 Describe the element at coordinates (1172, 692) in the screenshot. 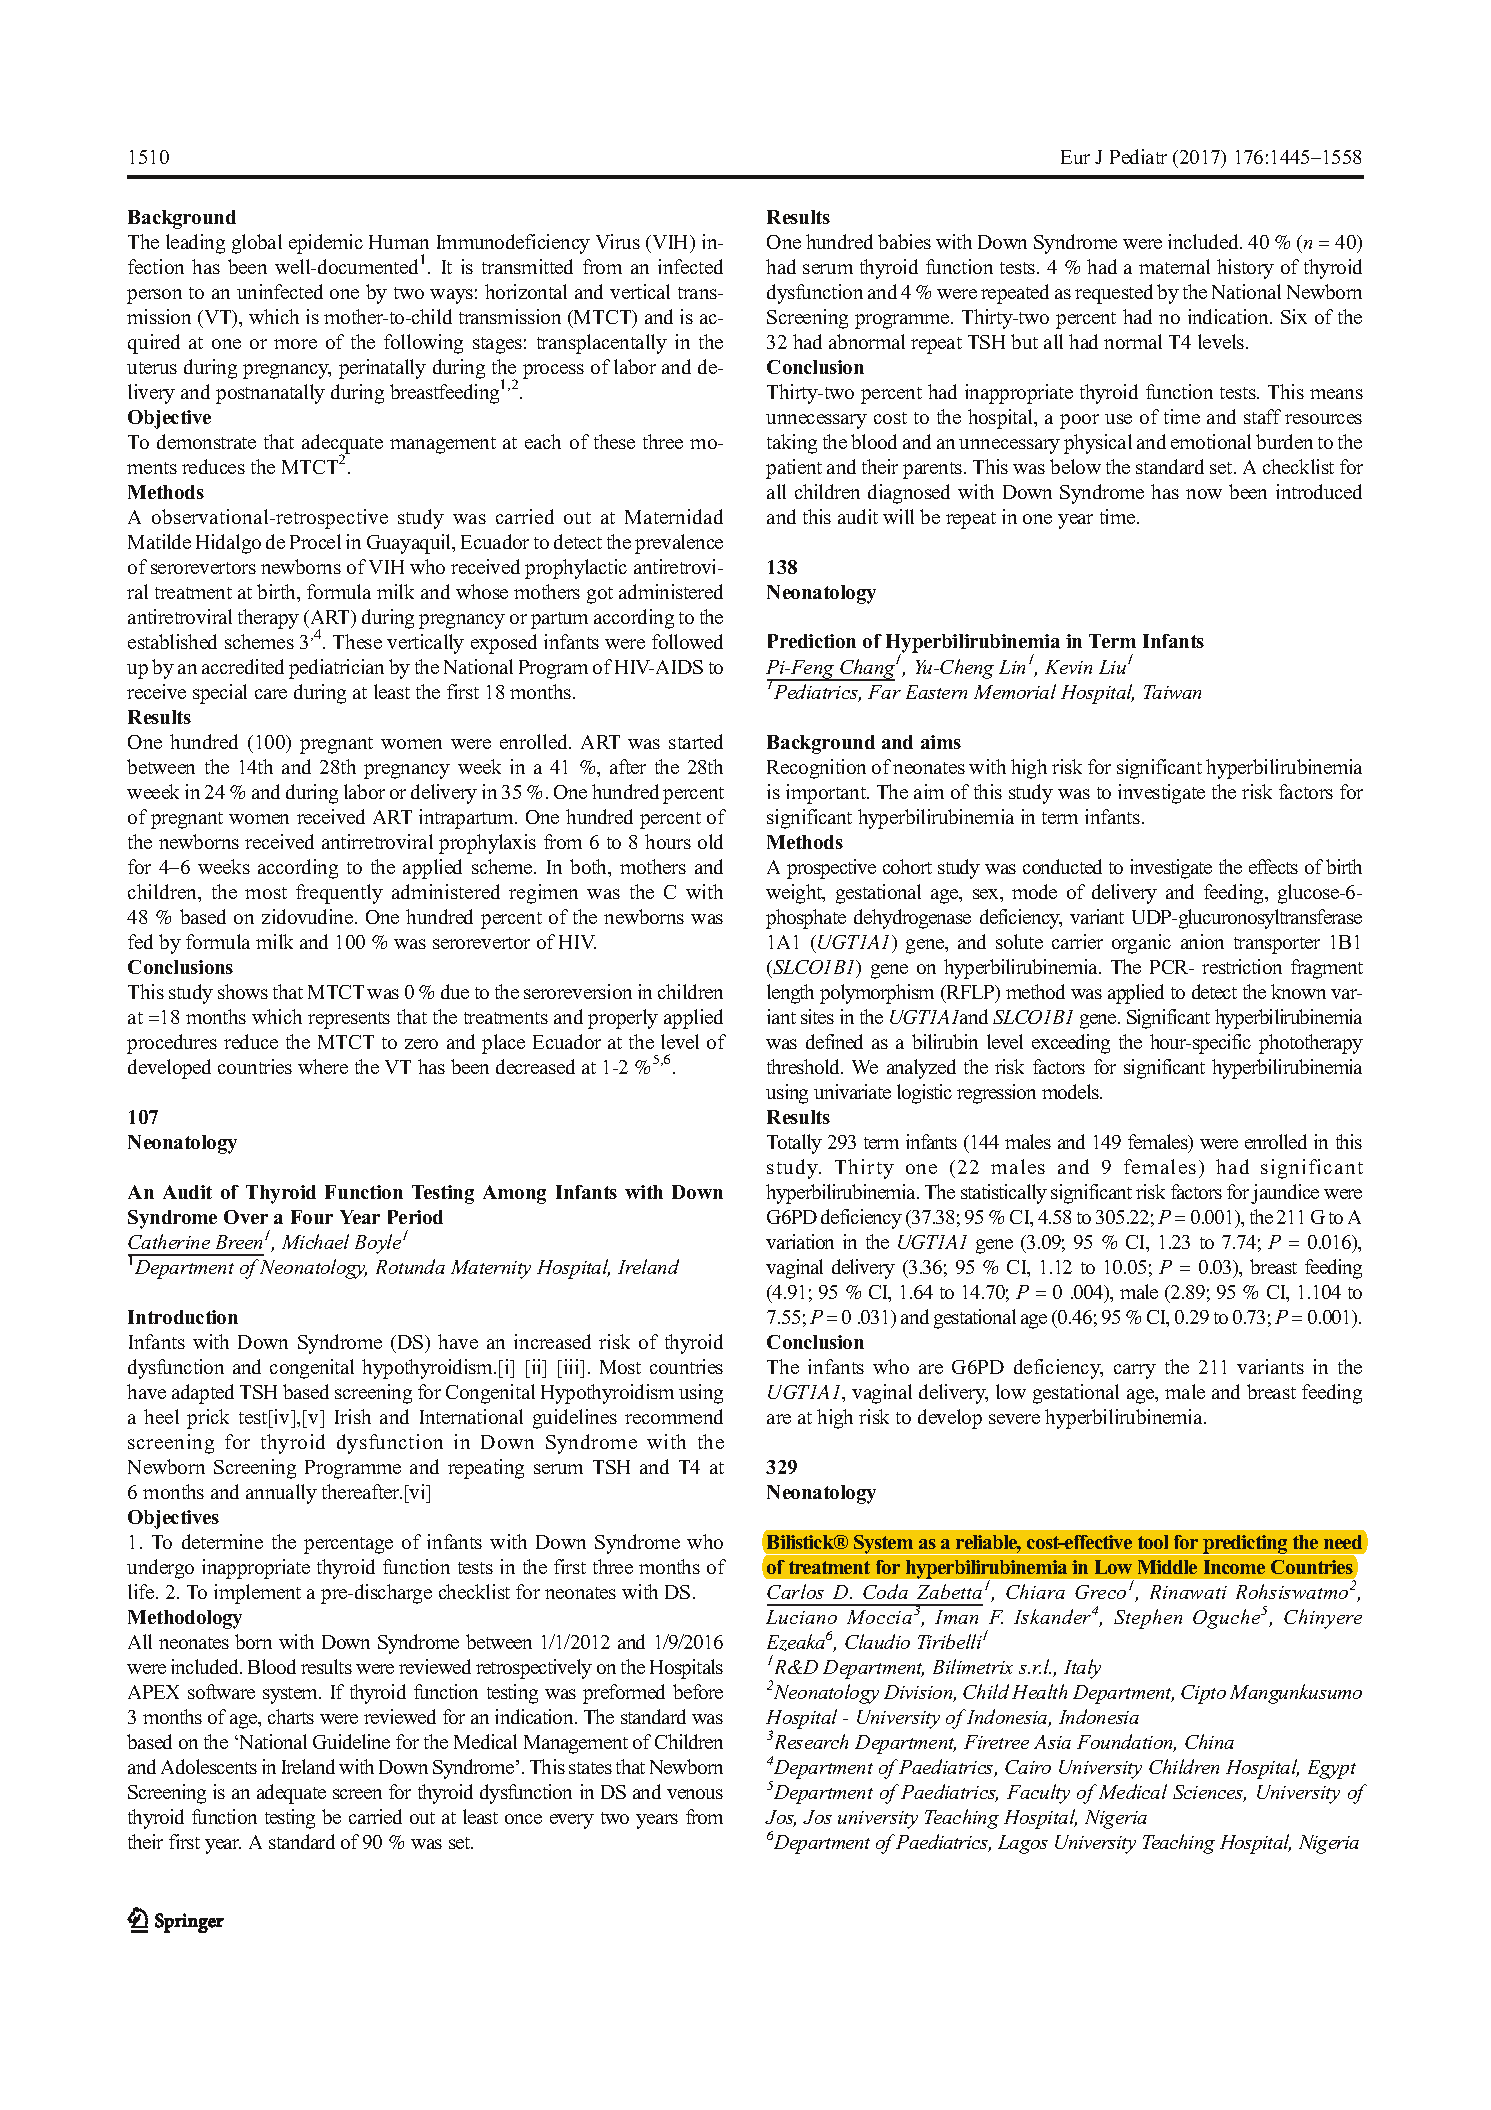

I see `Taiwan` at that location.
